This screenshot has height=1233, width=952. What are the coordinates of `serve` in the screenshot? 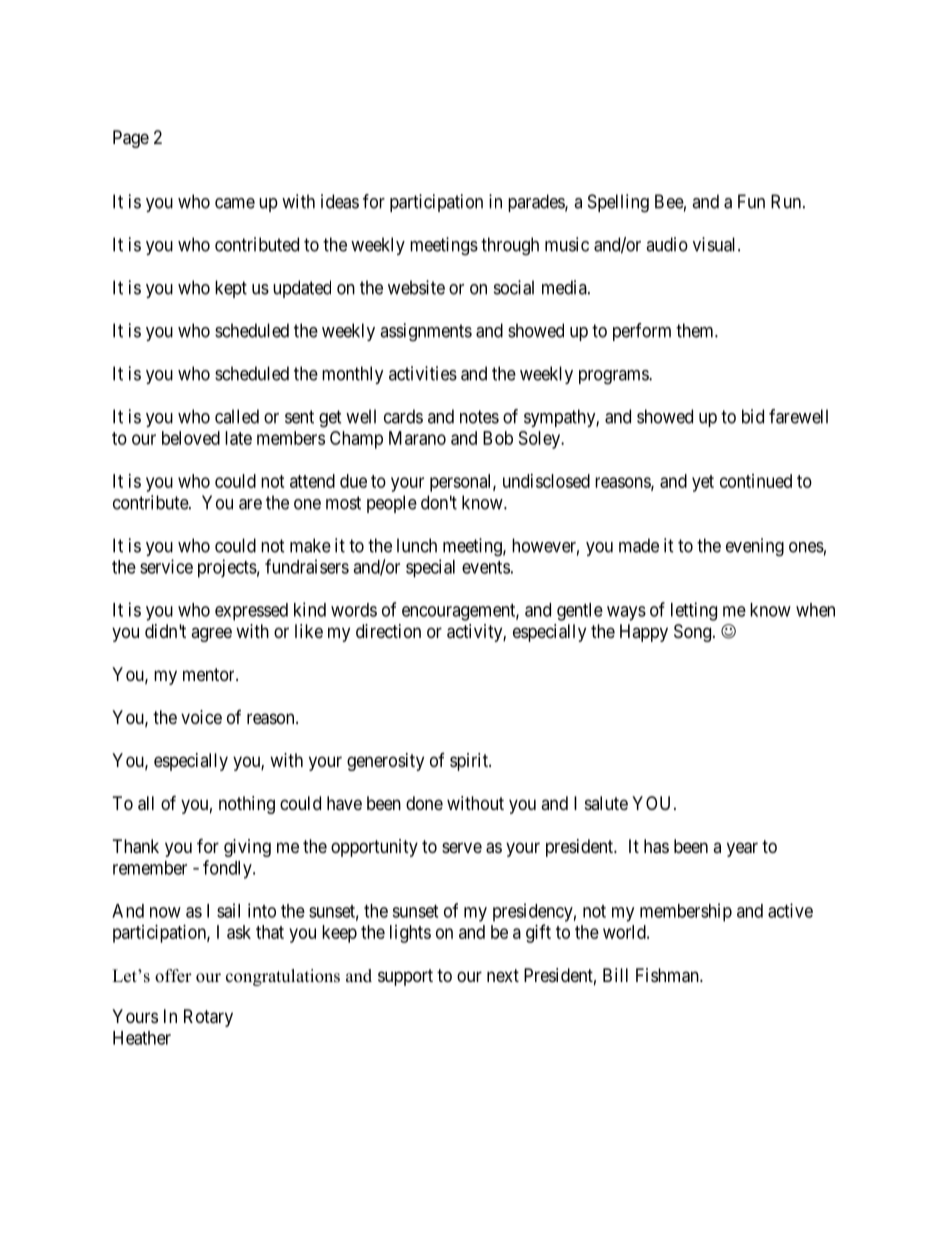 It's located at (462, 847).
